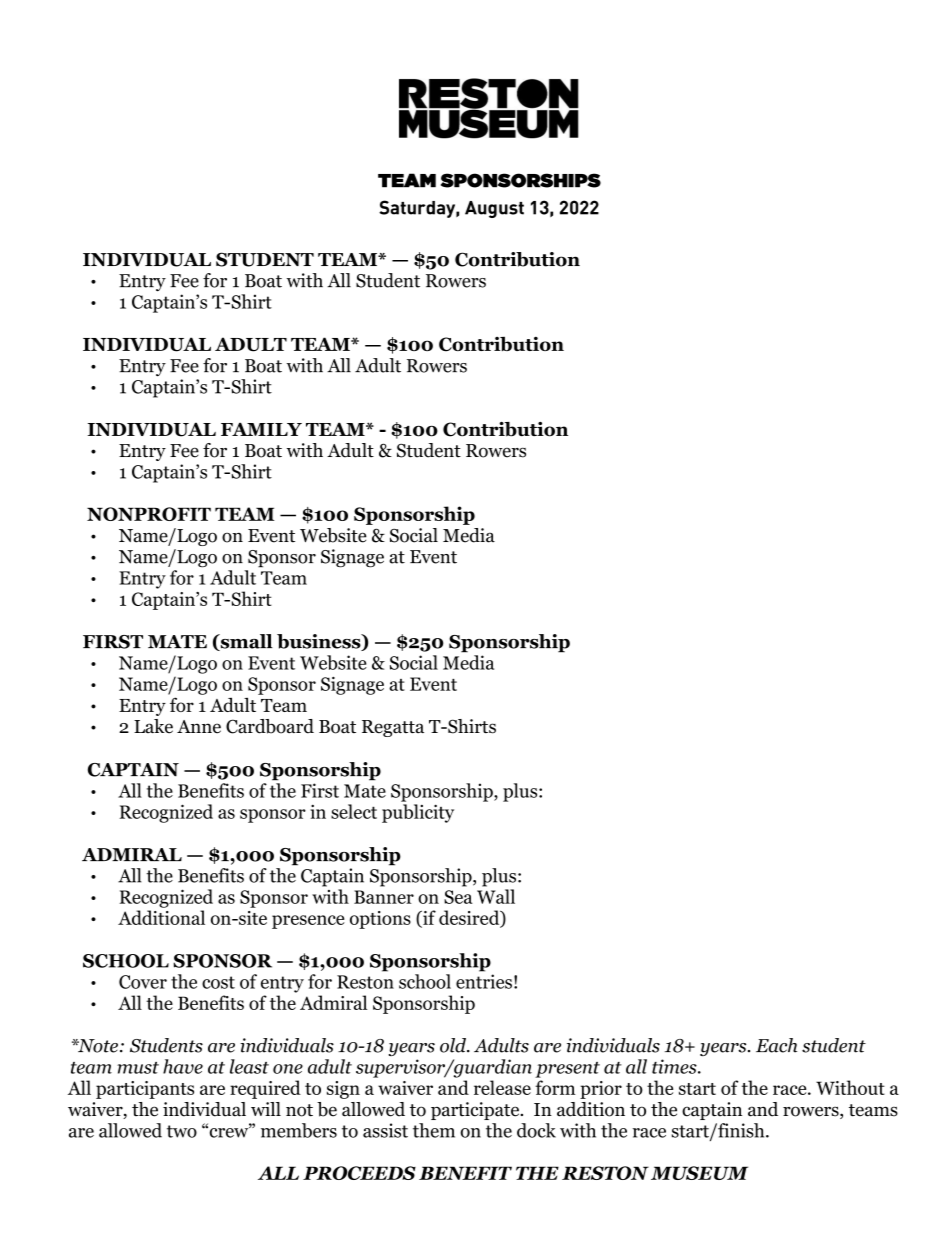  I want to click on NONPROFIT, so click(149, 514).
